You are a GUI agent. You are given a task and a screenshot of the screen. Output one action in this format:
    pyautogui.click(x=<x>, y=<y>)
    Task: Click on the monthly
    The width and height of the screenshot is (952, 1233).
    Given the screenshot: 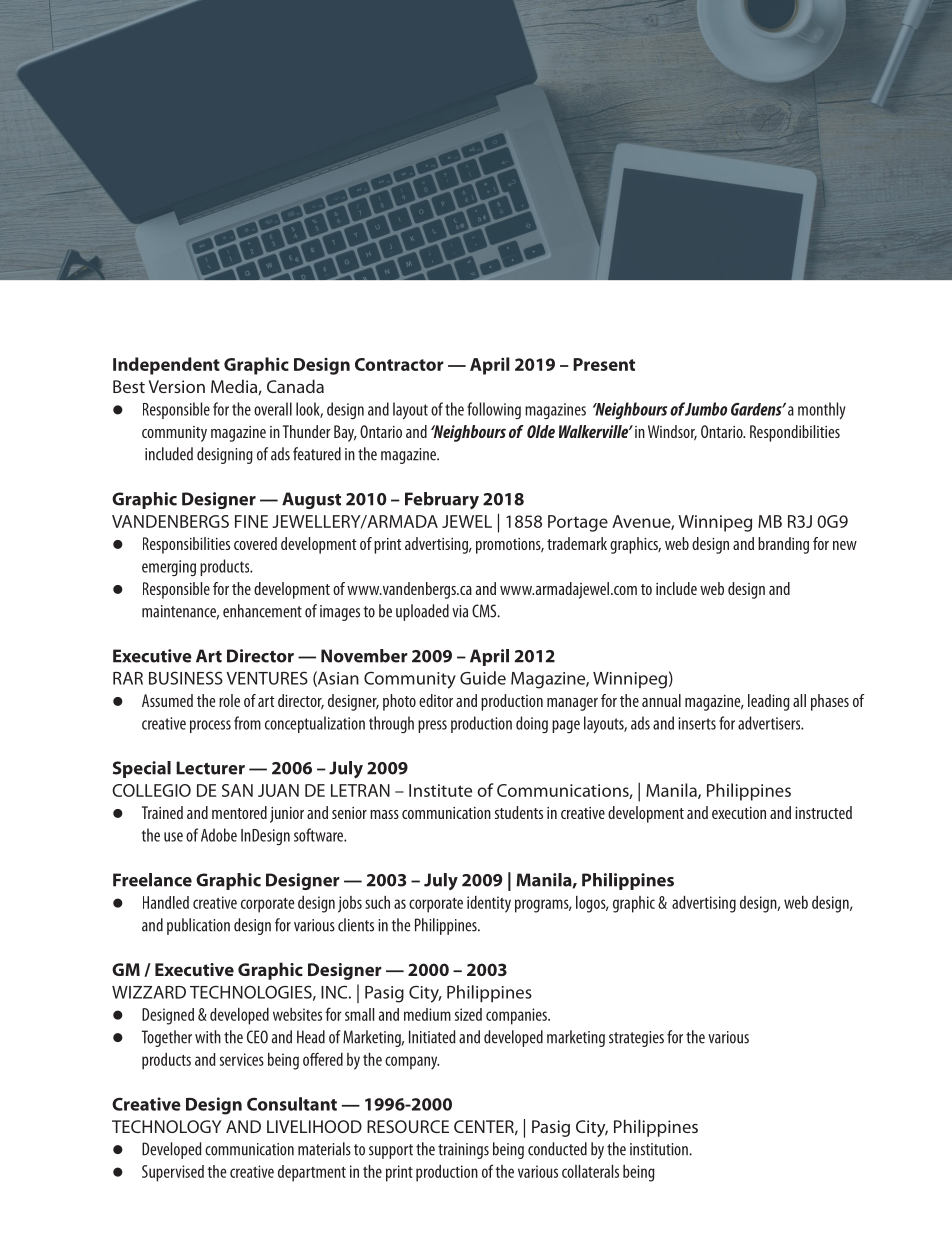 What is the action you would take?
    pyautogui.click(x=822, y=410)
